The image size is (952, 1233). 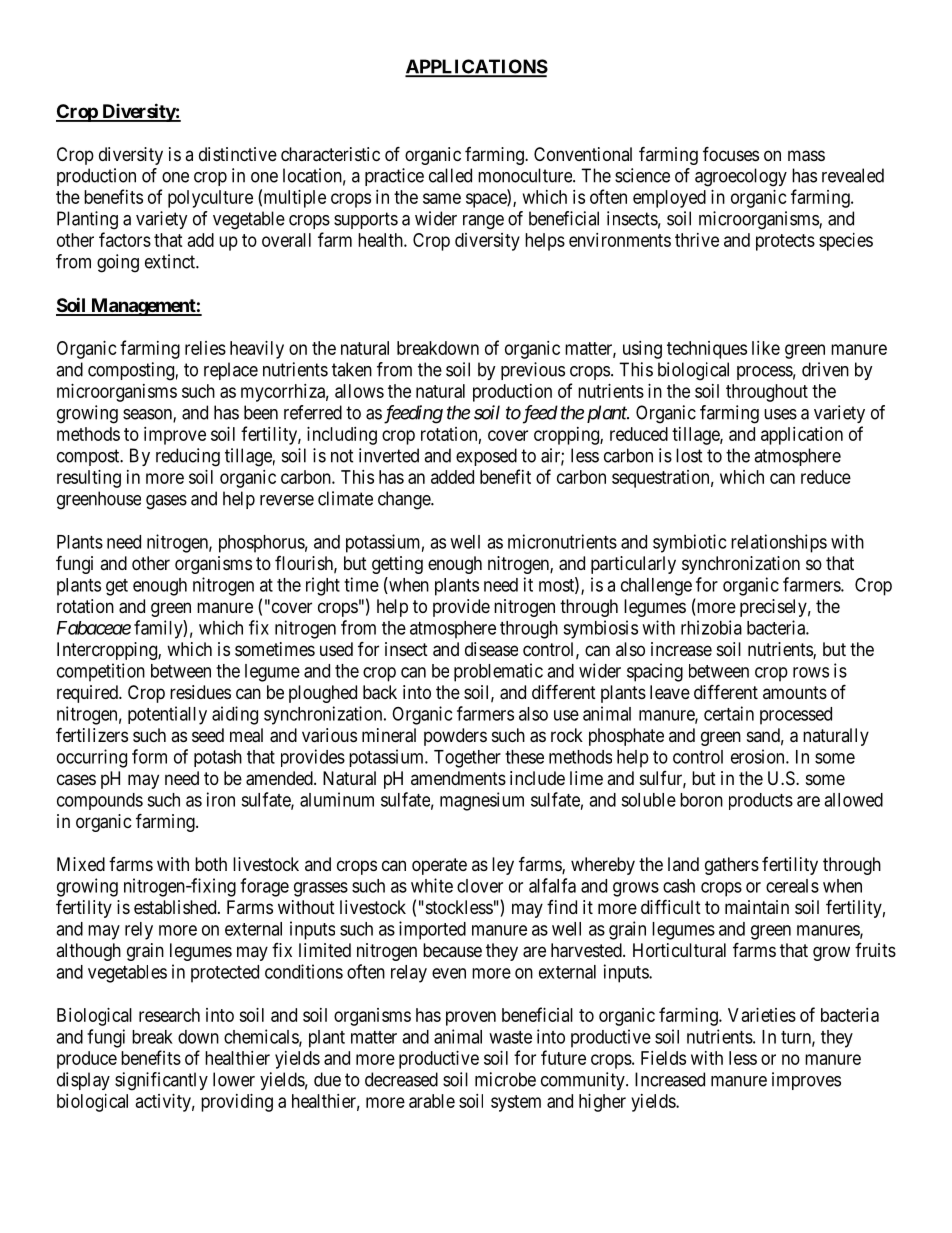 I want to click on added, so click(x=452, y=477).
